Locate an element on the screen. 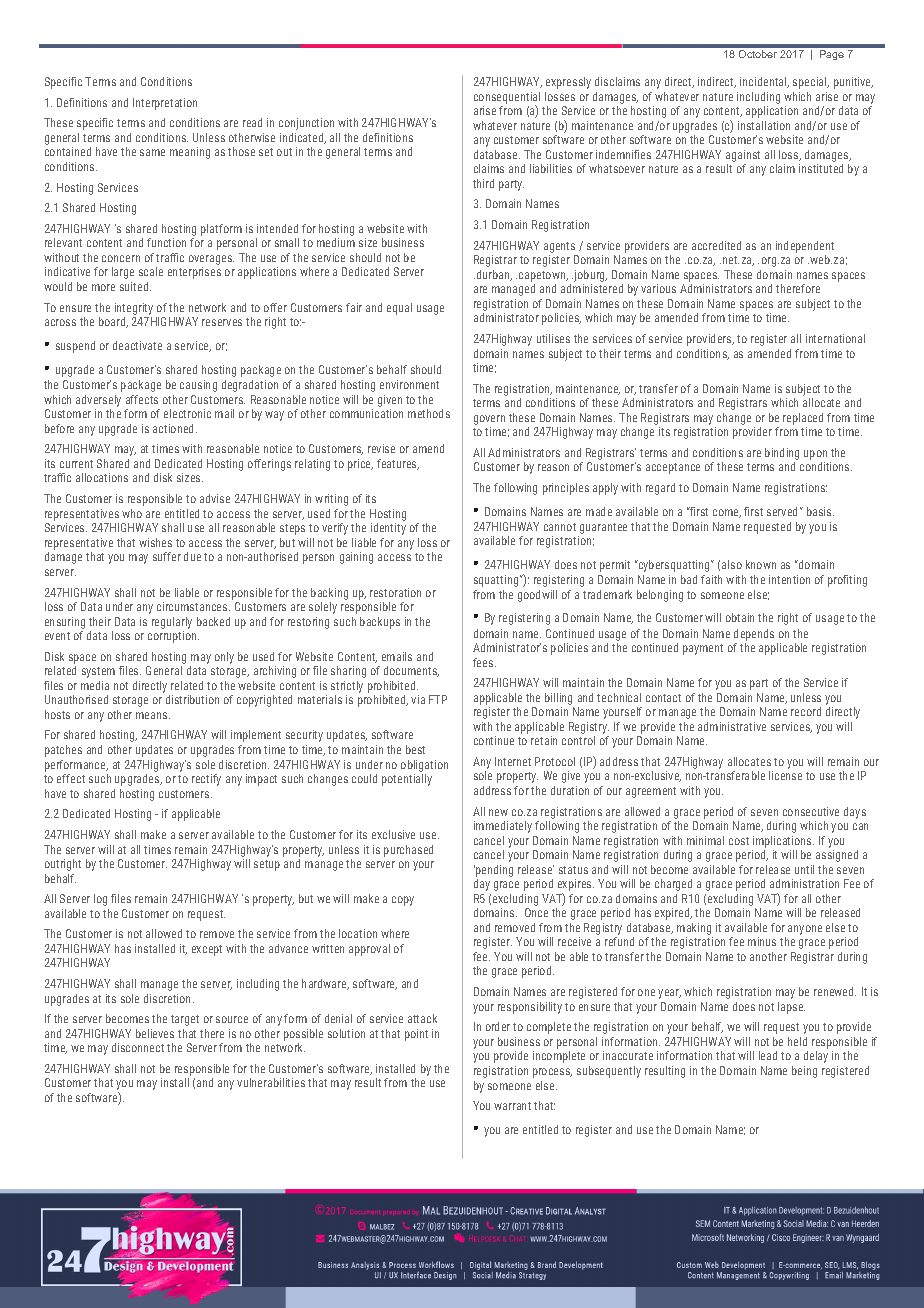 The height and width of the screenshot is (1308, 924). deactivate is located at coordinates (137, 345).
